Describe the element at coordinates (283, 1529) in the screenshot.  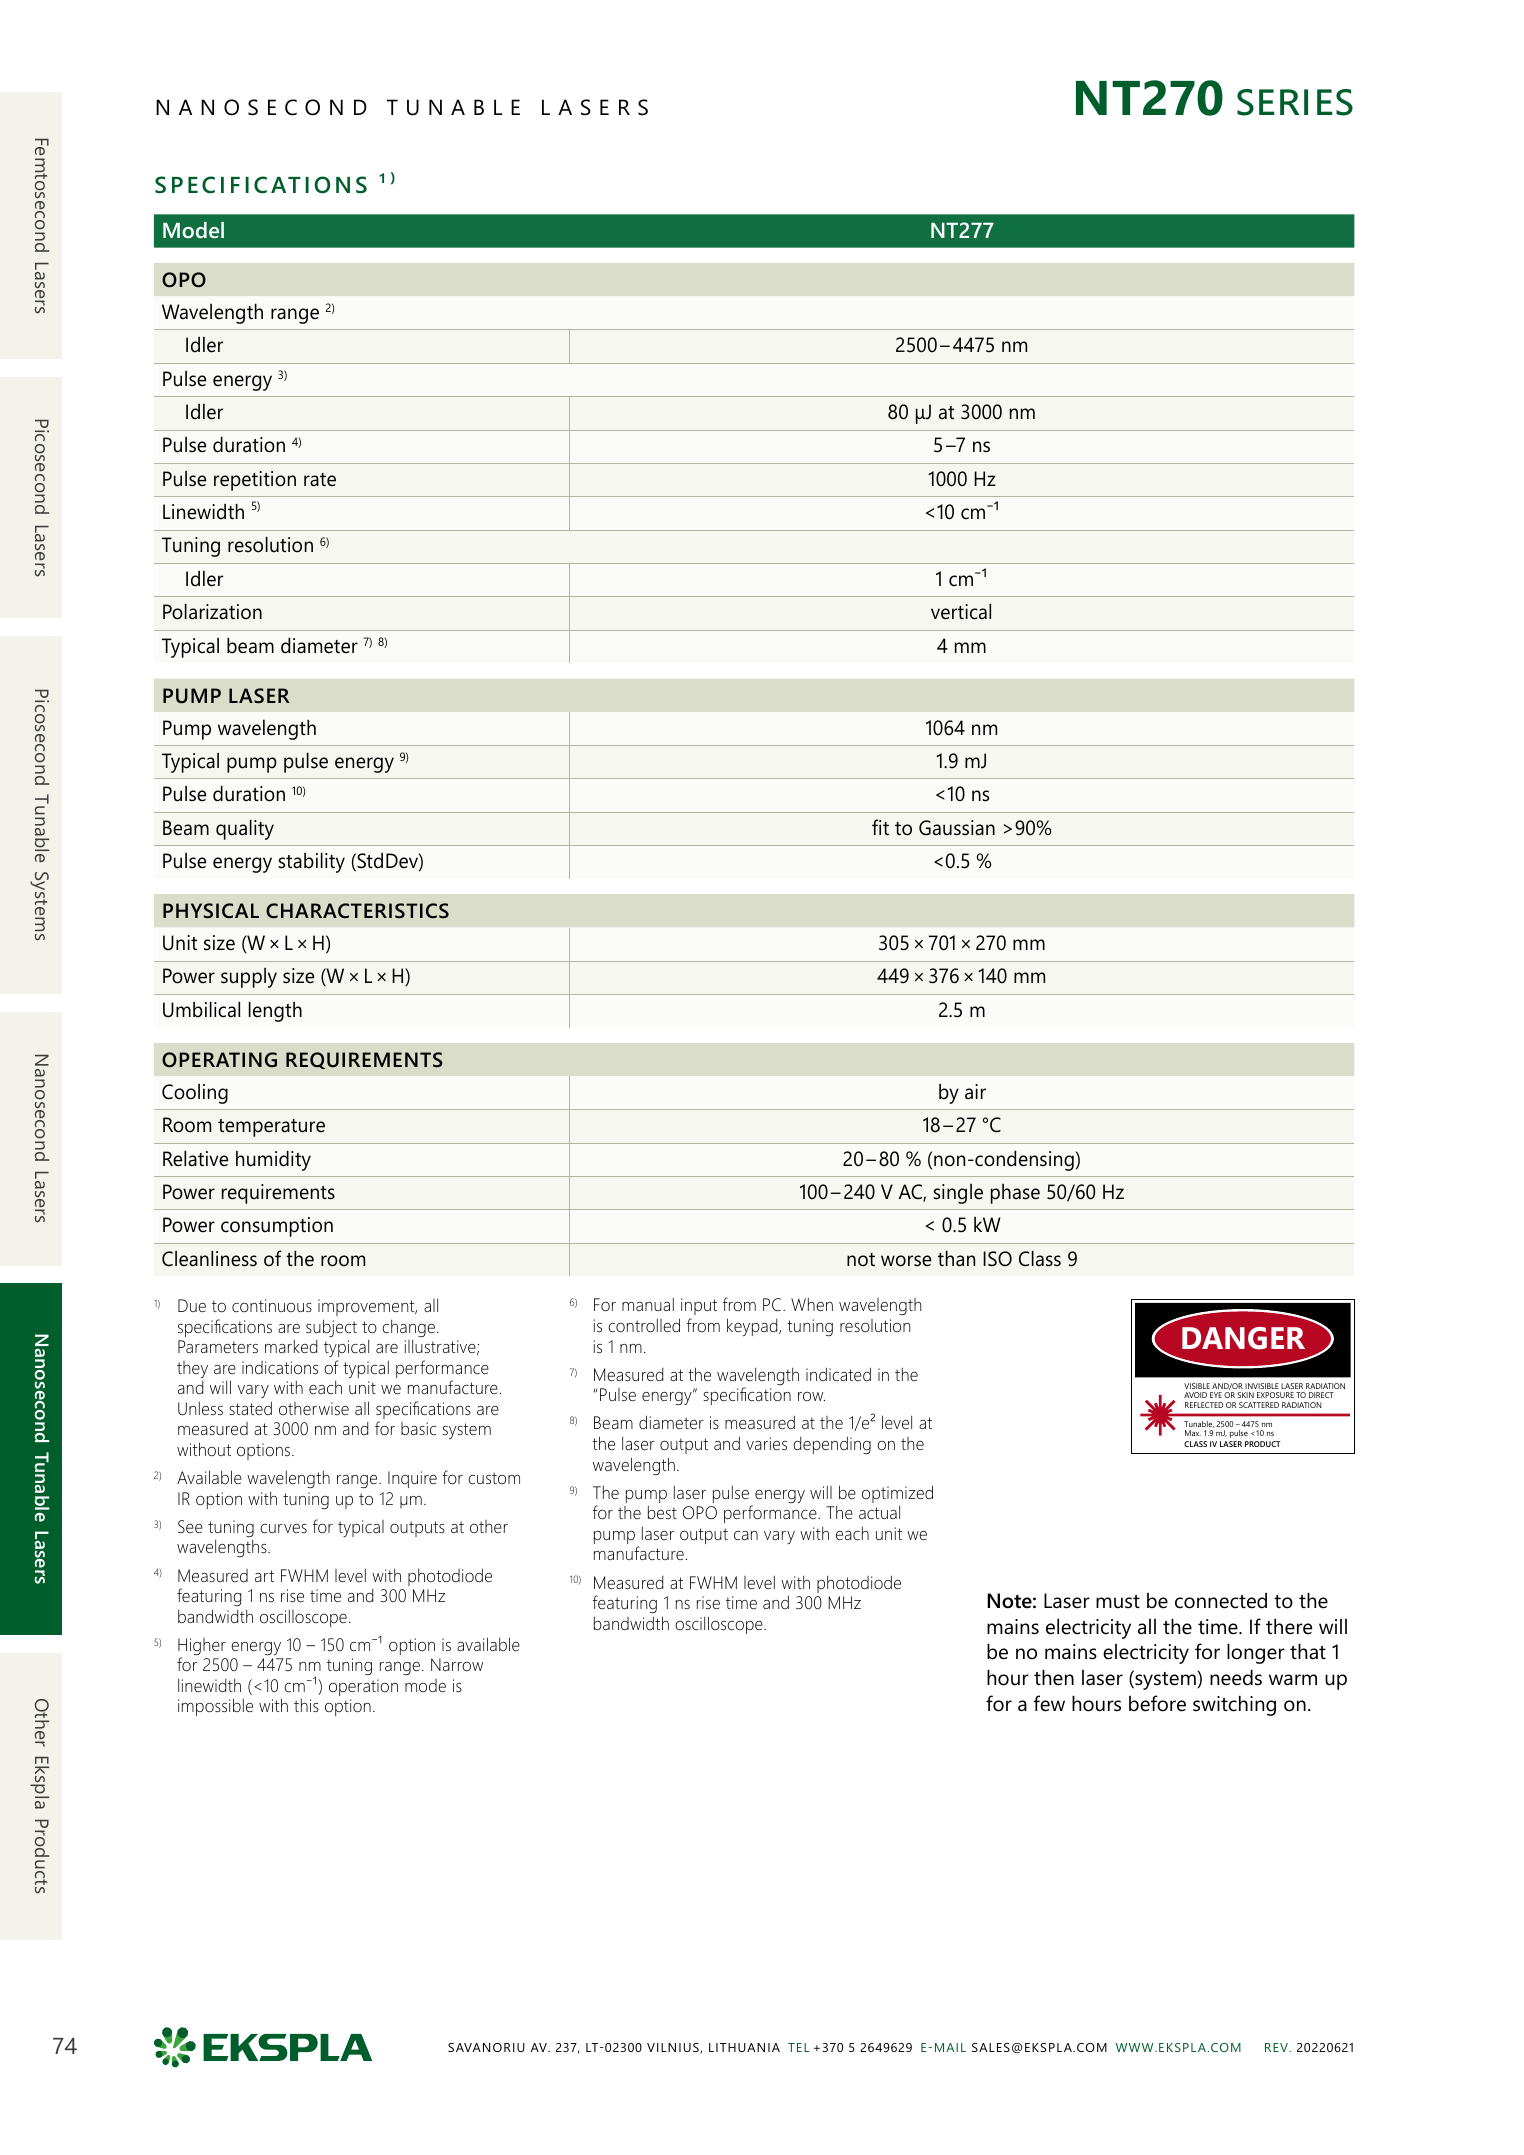
I see `curves` at that location.
